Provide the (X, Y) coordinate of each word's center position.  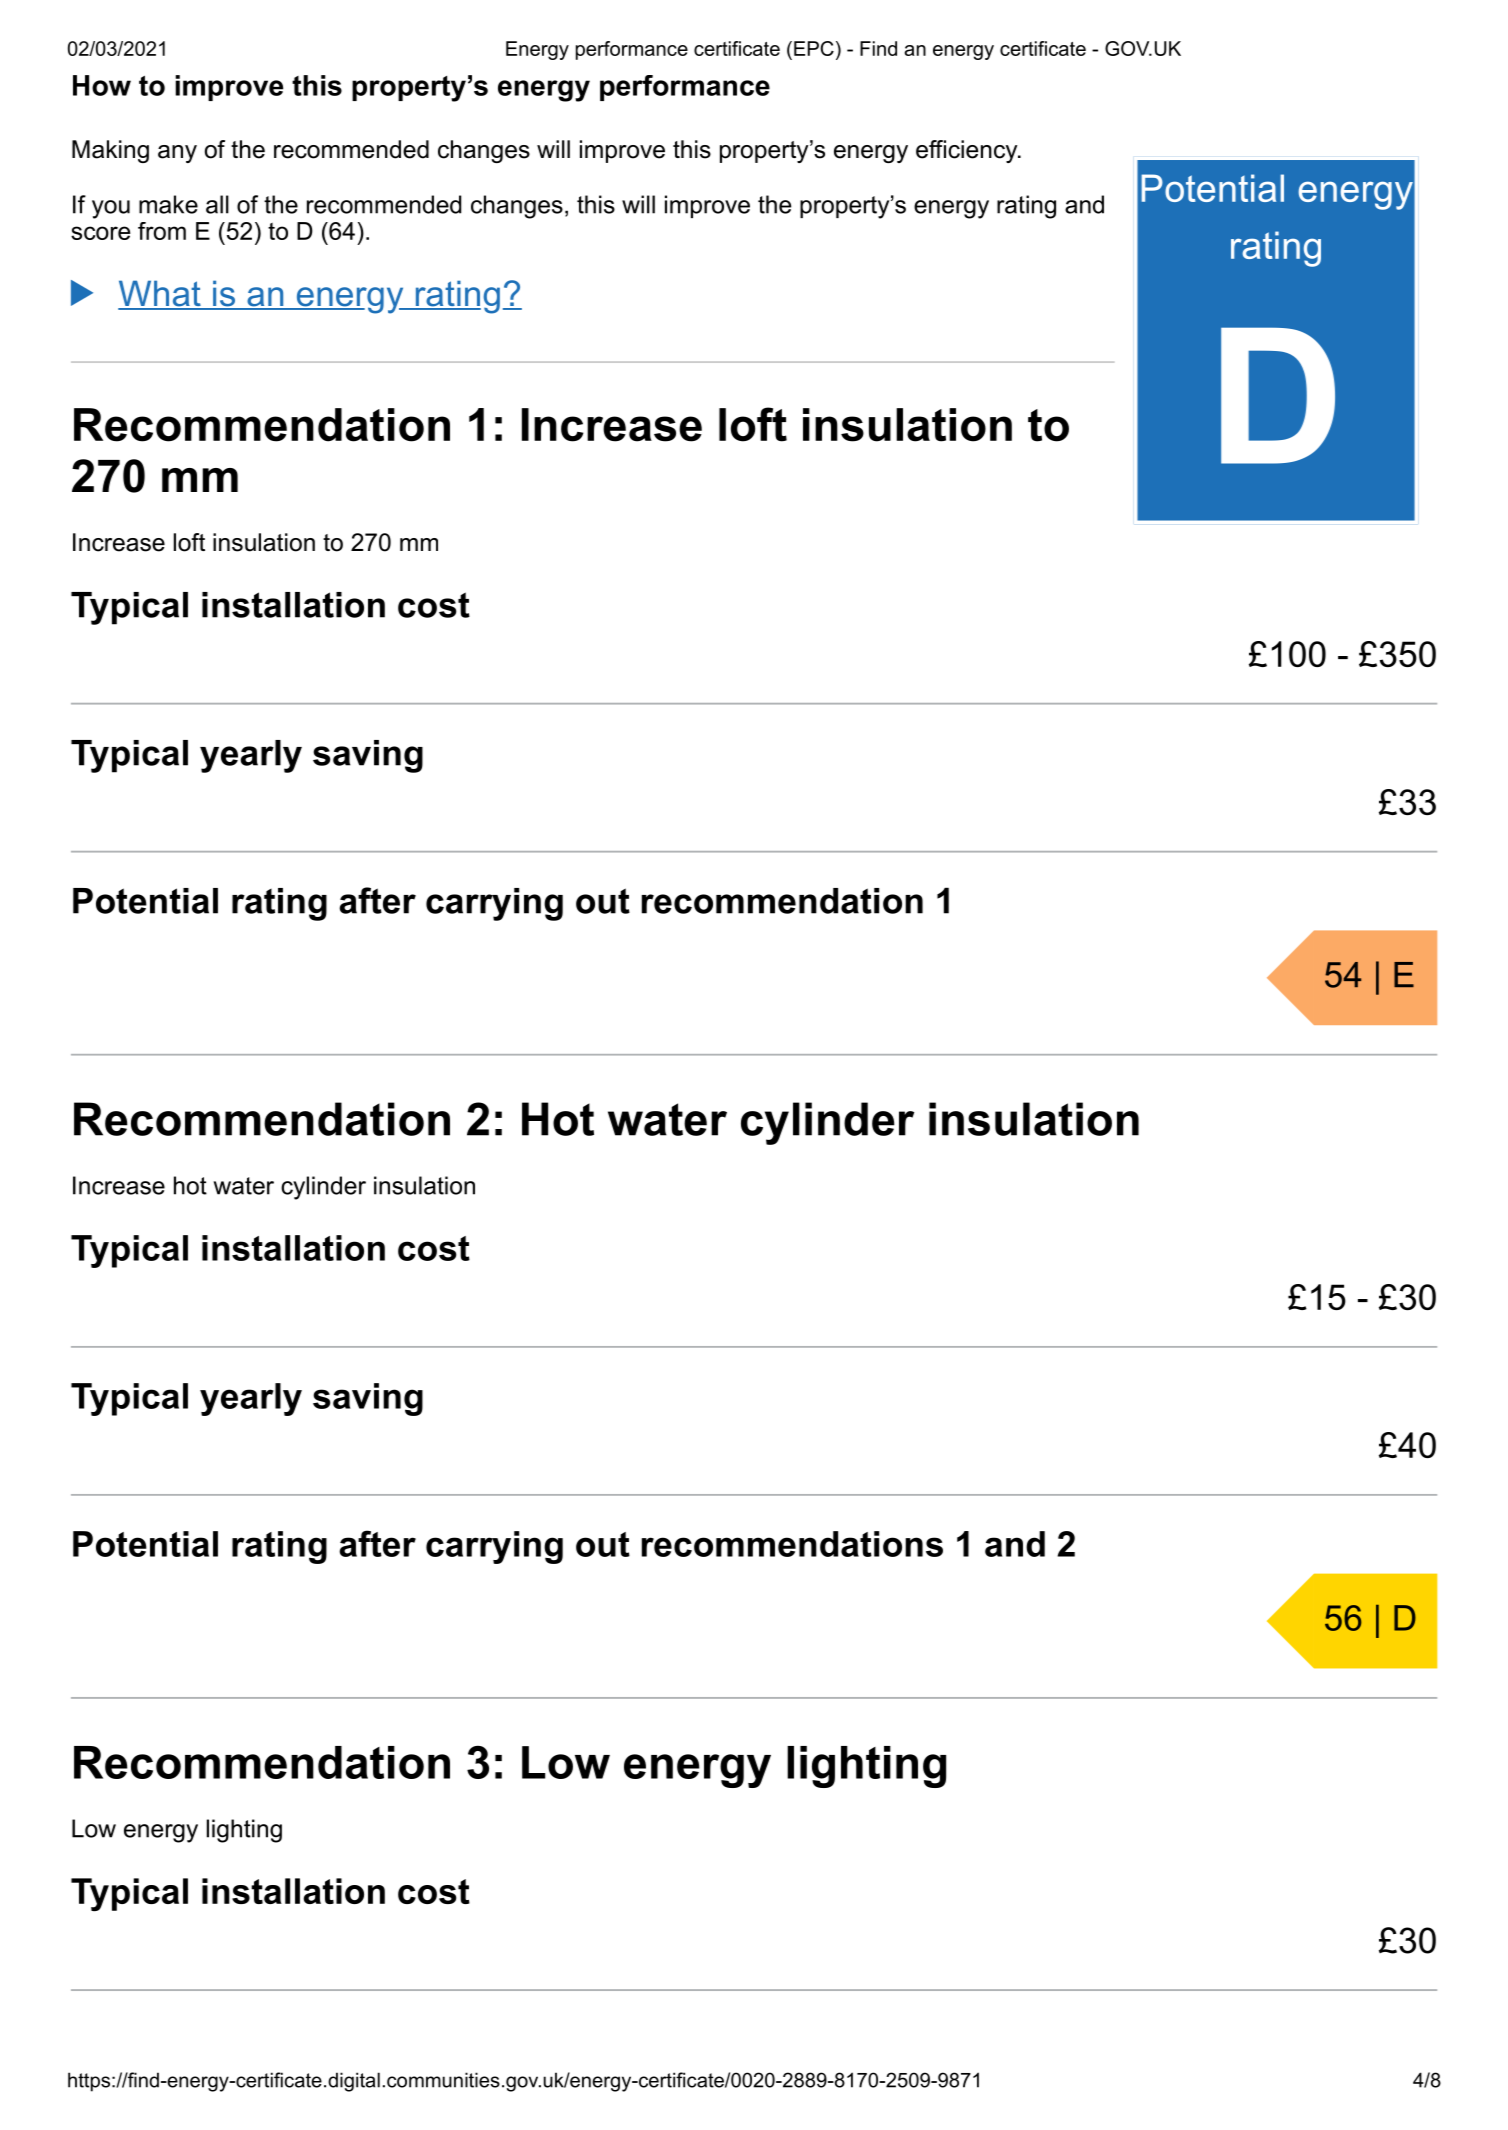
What (160, 294)
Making (110, 151)
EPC (814, 48)
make (168, 204)
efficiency (968, 151)
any (177, 154)
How (102, 85)
